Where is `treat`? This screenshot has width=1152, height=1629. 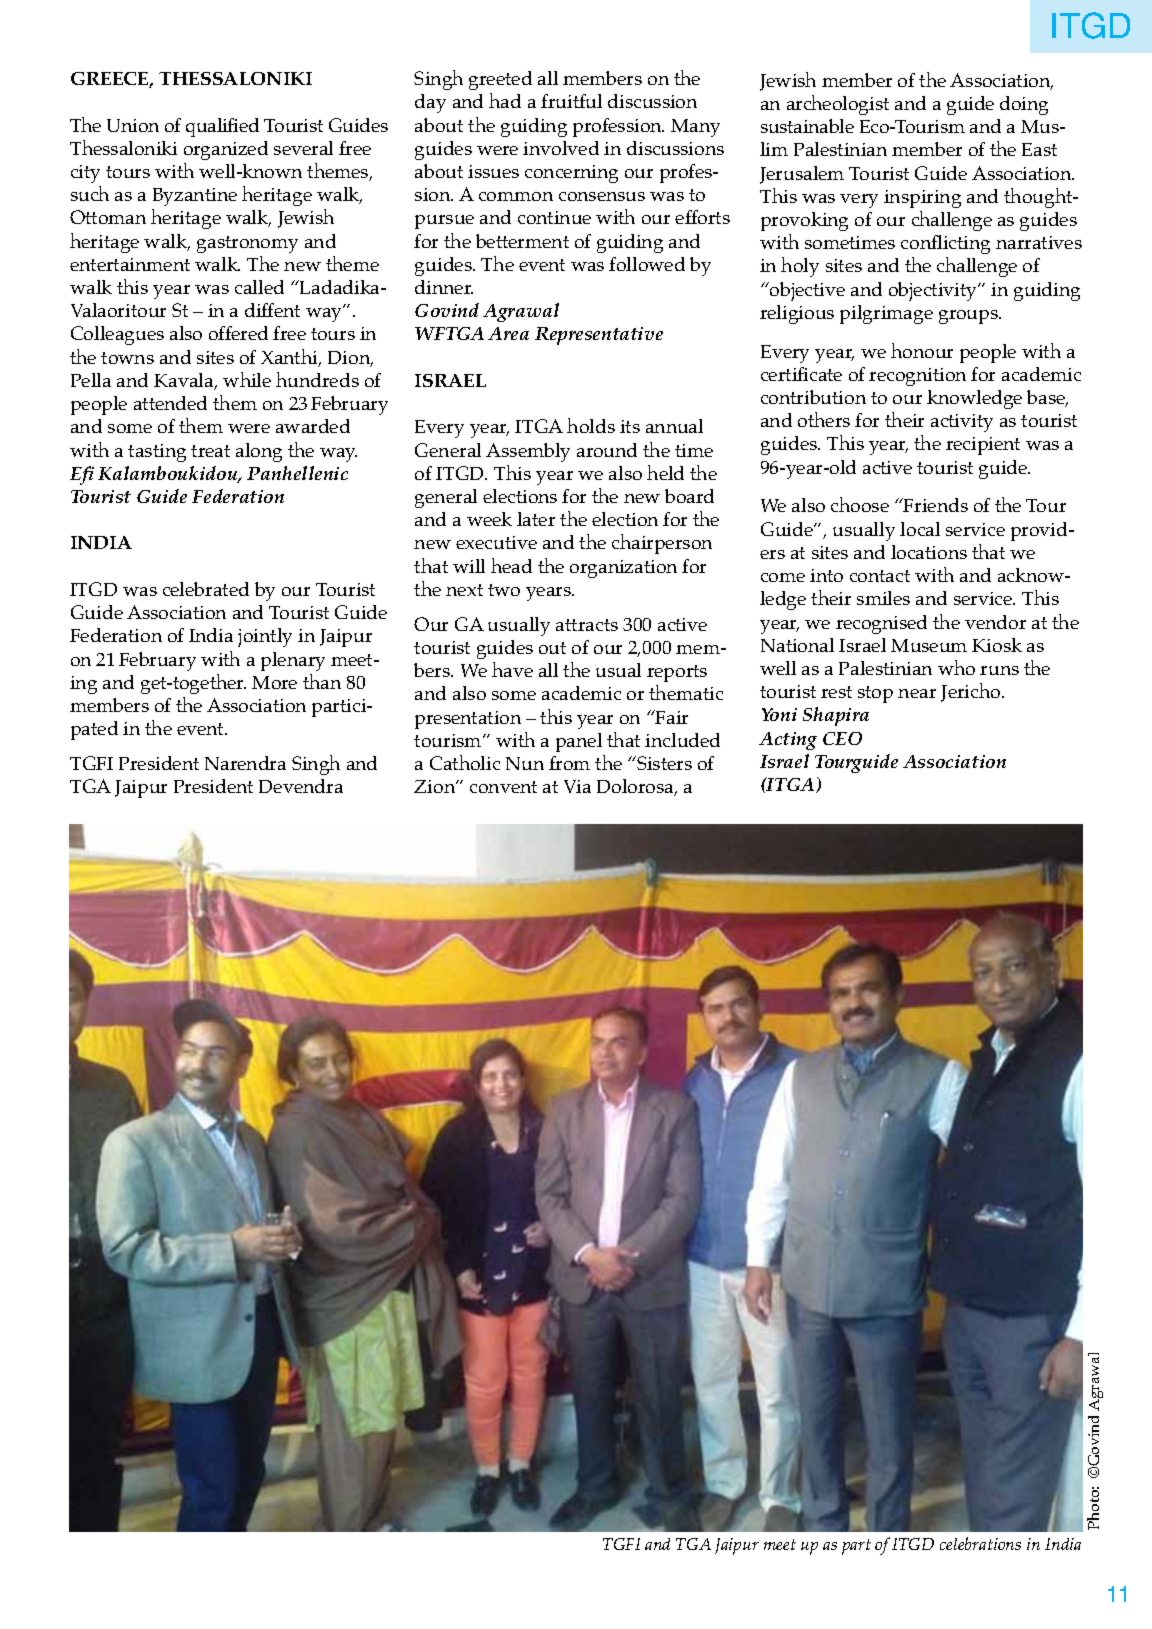
treat is located at coordinates (210, 451).
